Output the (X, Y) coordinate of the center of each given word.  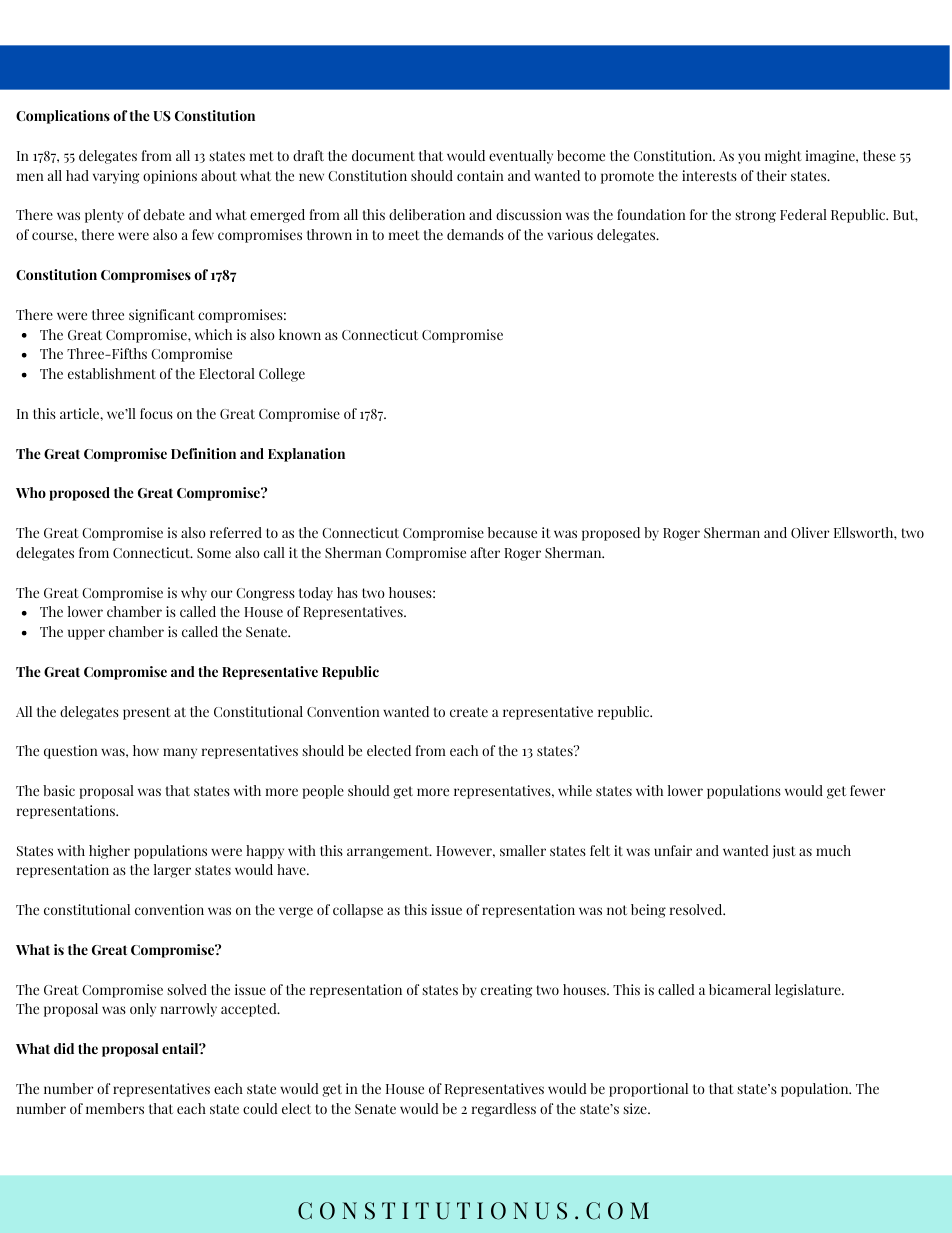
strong (756, 216)
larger (172, 871)
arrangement (389, 852)
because (512, 532)
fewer (868, 790)
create (469, 712)
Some (214, 553)
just (784, 852)
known (300, 334)
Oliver (810, 532)
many (180, 753)
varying (116, 177)
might (783, 157)
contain (480, 175)
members (115, 1108)
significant (162, 316)
